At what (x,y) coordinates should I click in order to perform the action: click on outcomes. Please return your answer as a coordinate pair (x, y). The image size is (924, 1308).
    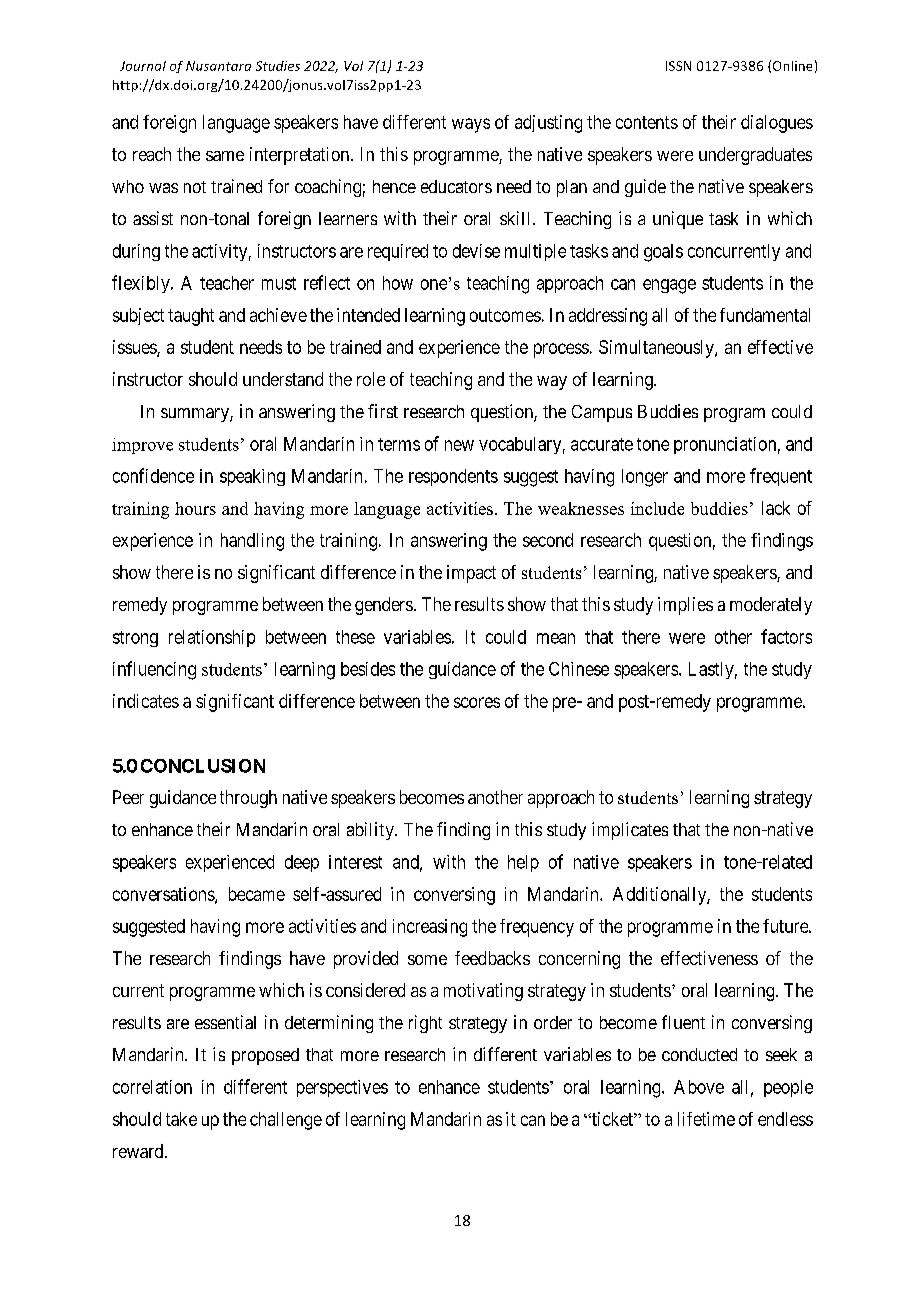
    Looking at the image, I should click on (505, 315).
